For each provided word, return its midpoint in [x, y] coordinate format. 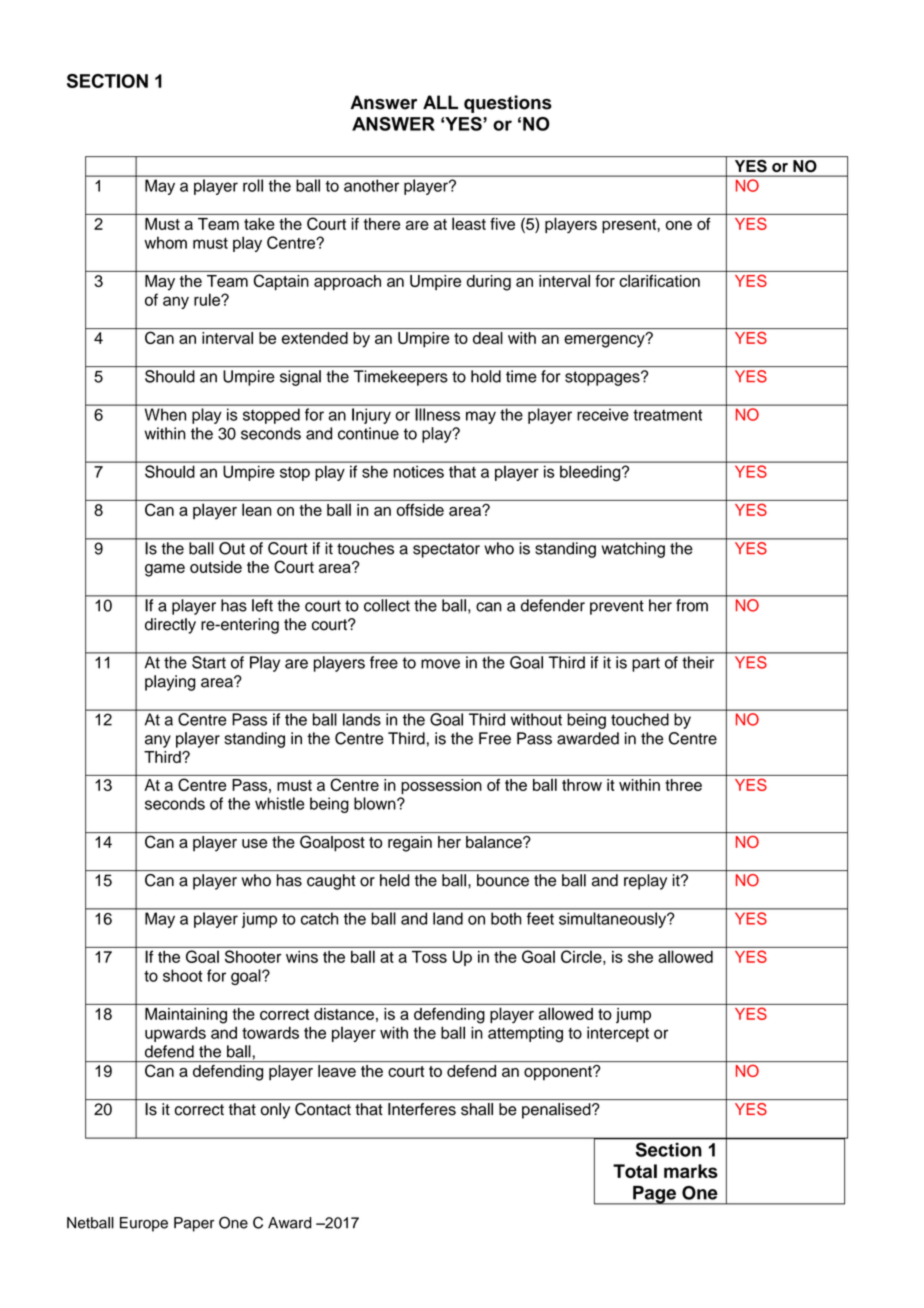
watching [633, 550]
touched [640, 719]
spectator [446, 550]
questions [508, 104]
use [254, 843]
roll [253, 185]
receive [603, 415]
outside [216, 567]
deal [488, 338]
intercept [618, 1034]
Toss [429, 957]
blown [376, 803]
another [371, 186]
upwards [175, 1034]
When [165, 415]
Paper [194, 1224]
